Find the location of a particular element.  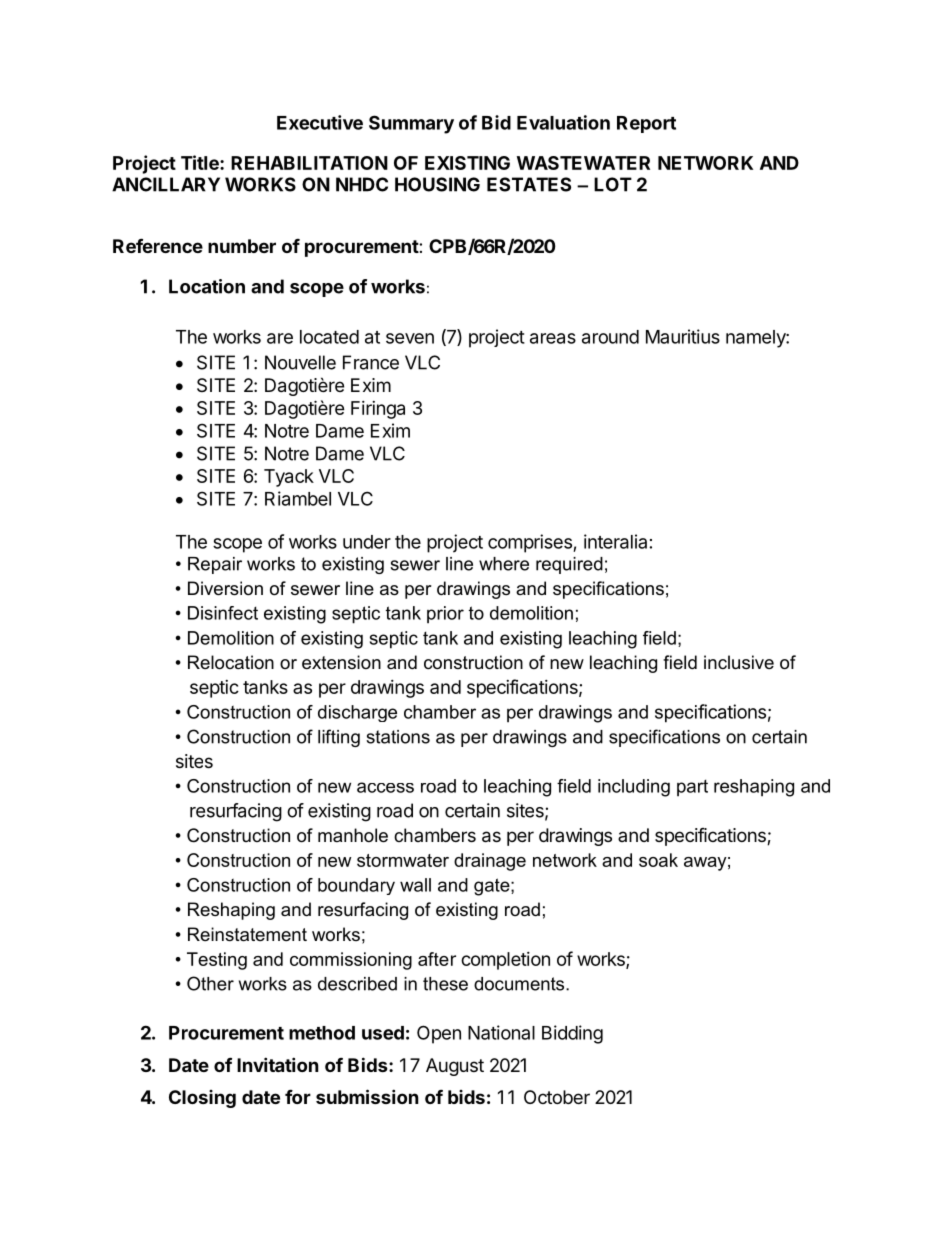

Repair is located at coordinates (215, 565).
